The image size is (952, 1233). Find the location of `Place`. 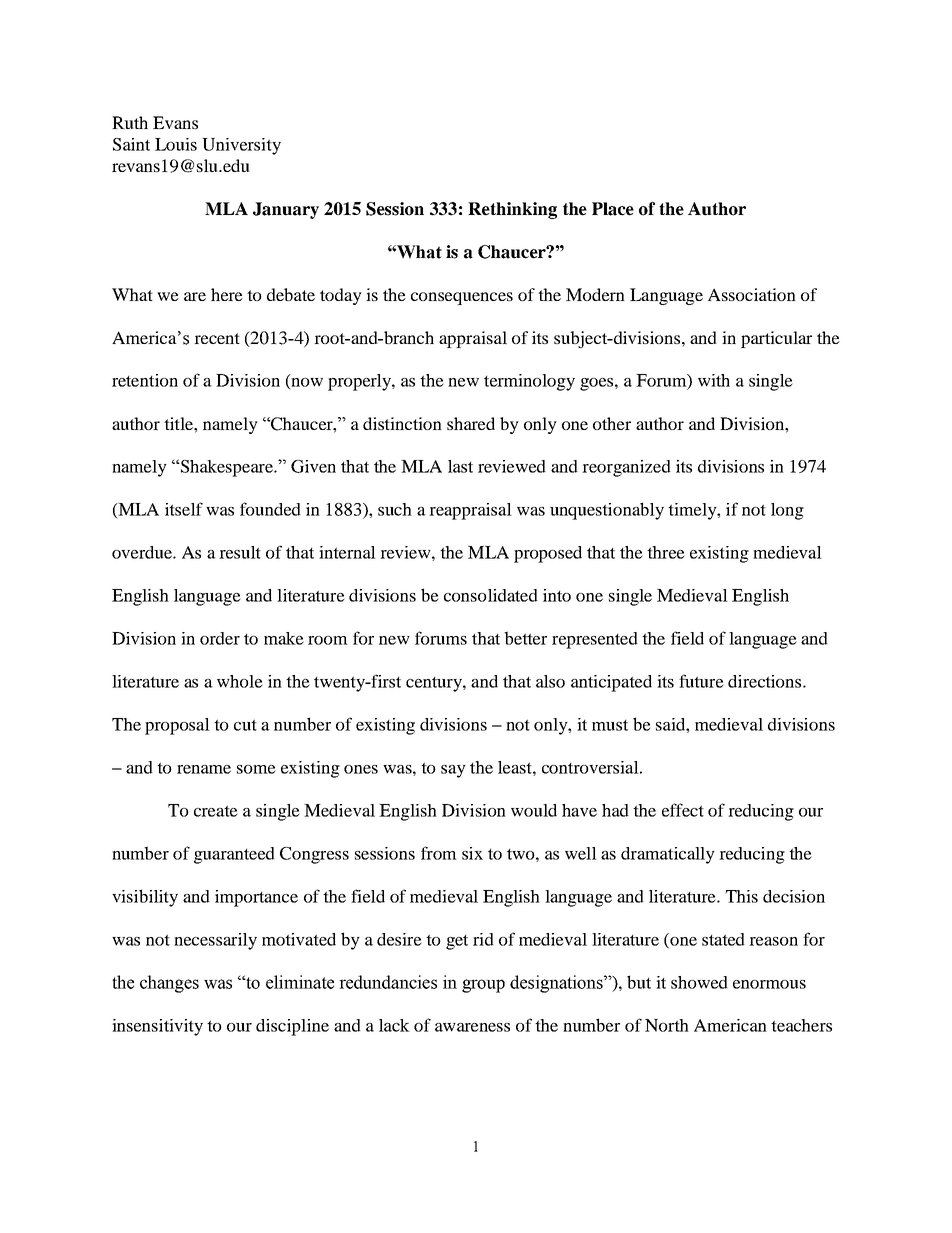

Place is located at coordinates (613, 209).
